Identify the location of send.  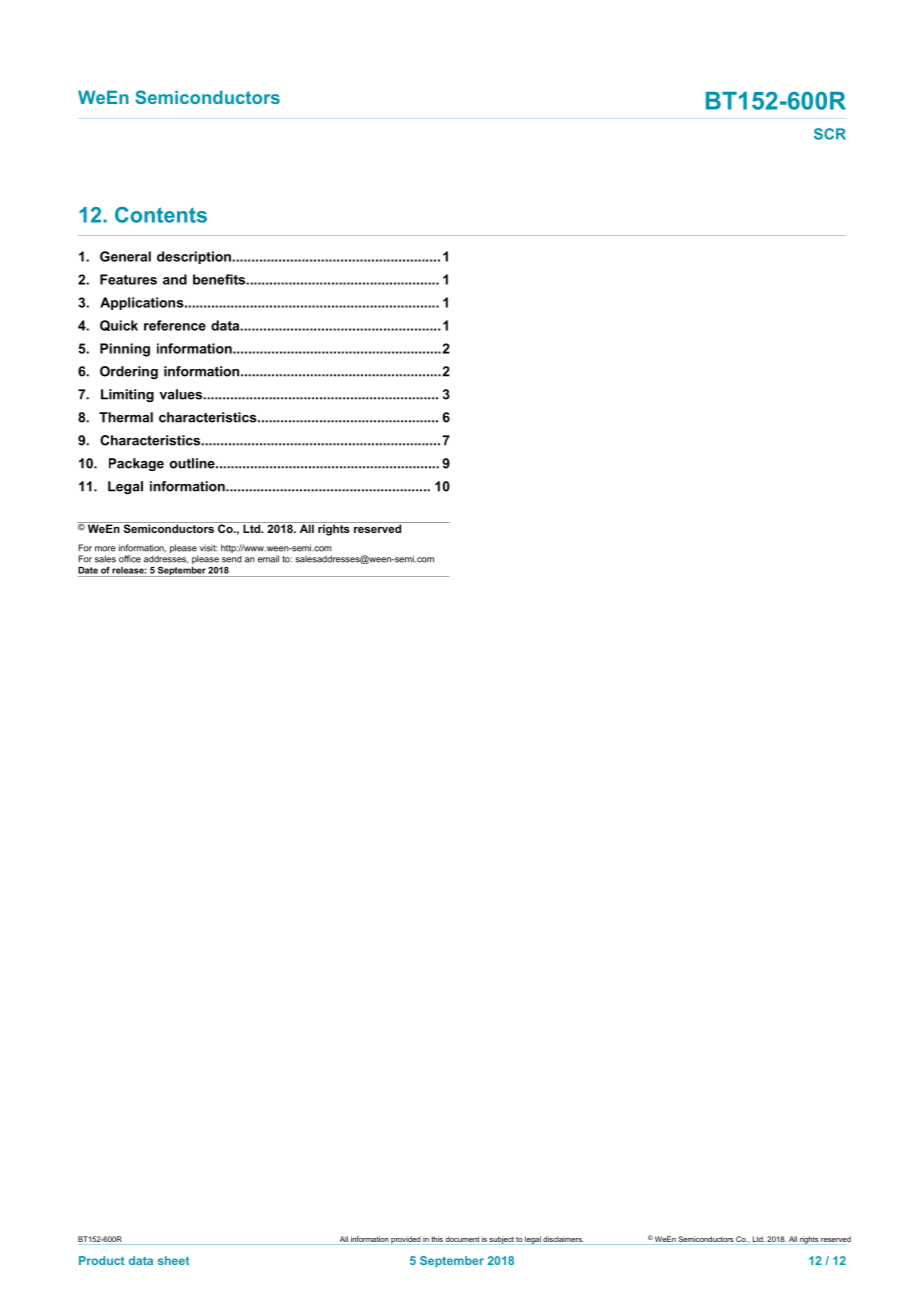
(232, 559).
